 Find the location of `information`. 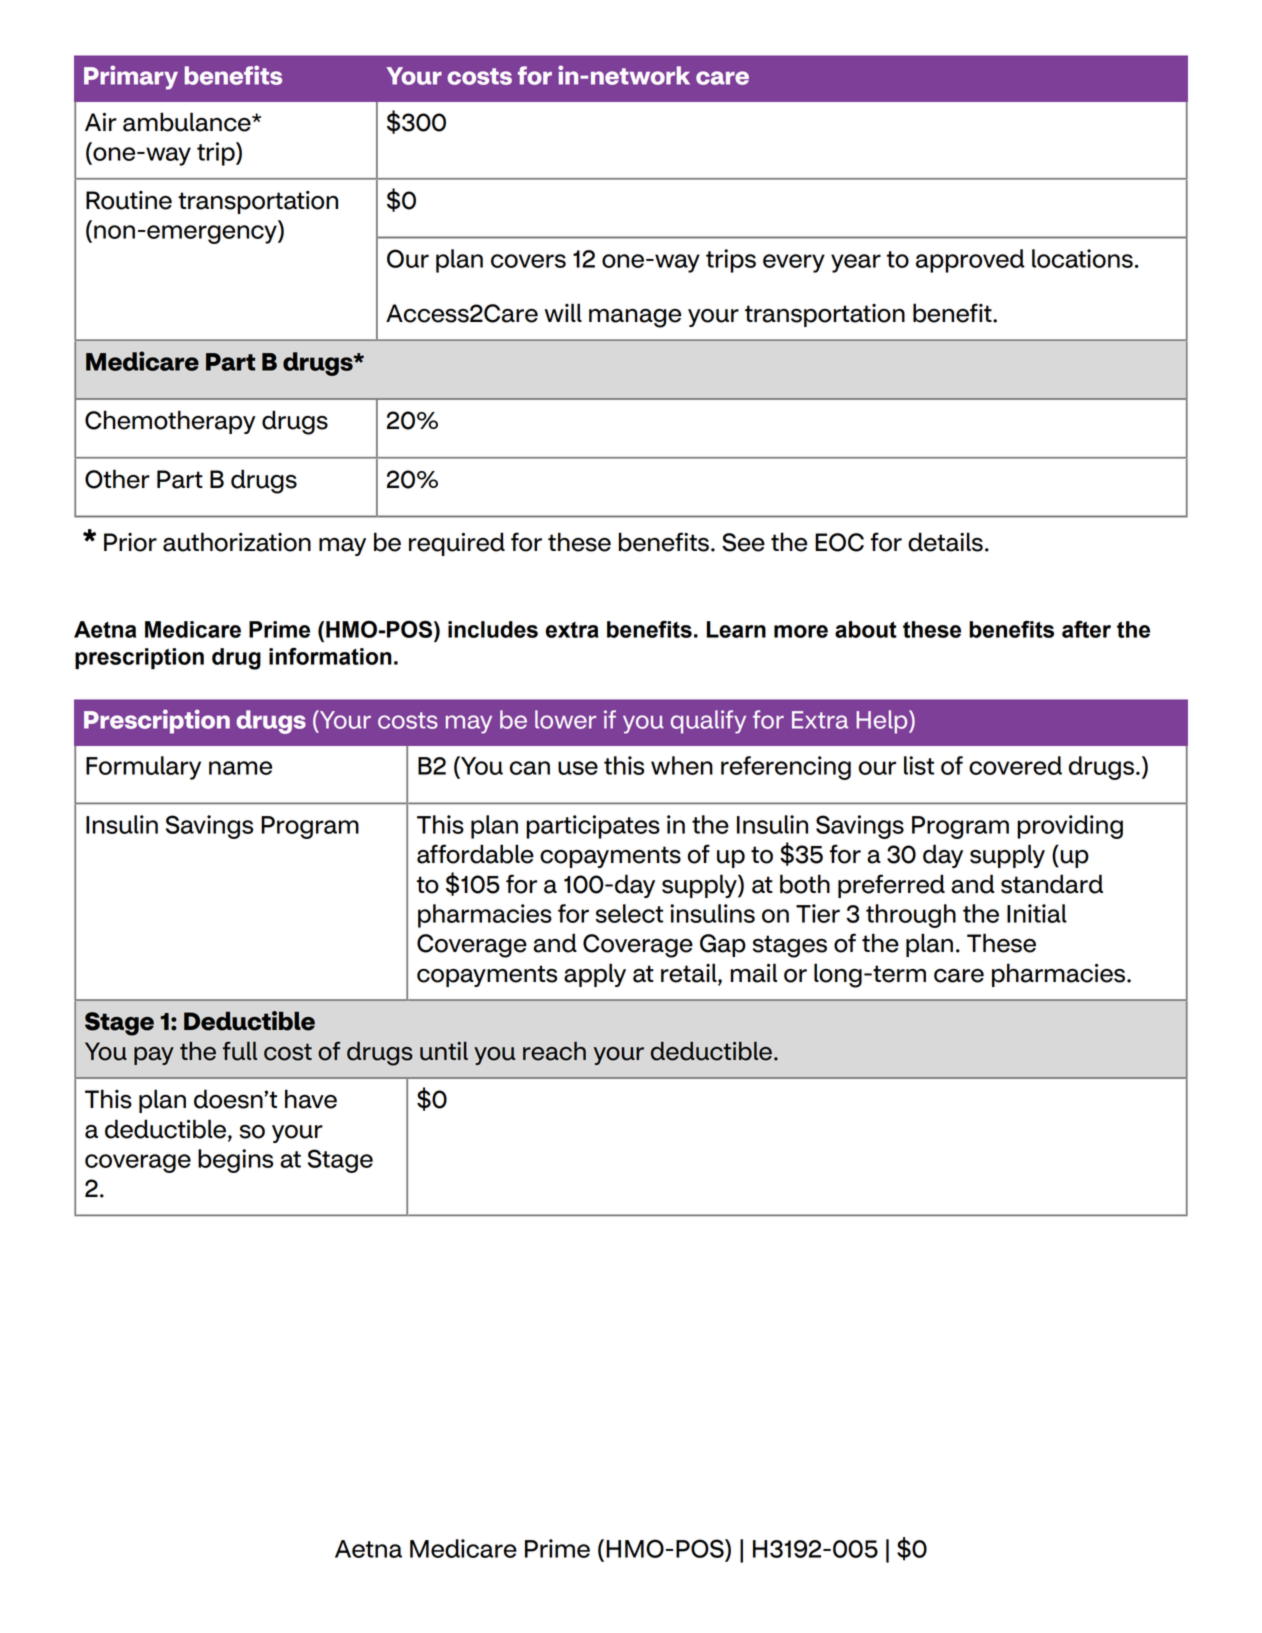

information is located at coordinates (330, 656).
